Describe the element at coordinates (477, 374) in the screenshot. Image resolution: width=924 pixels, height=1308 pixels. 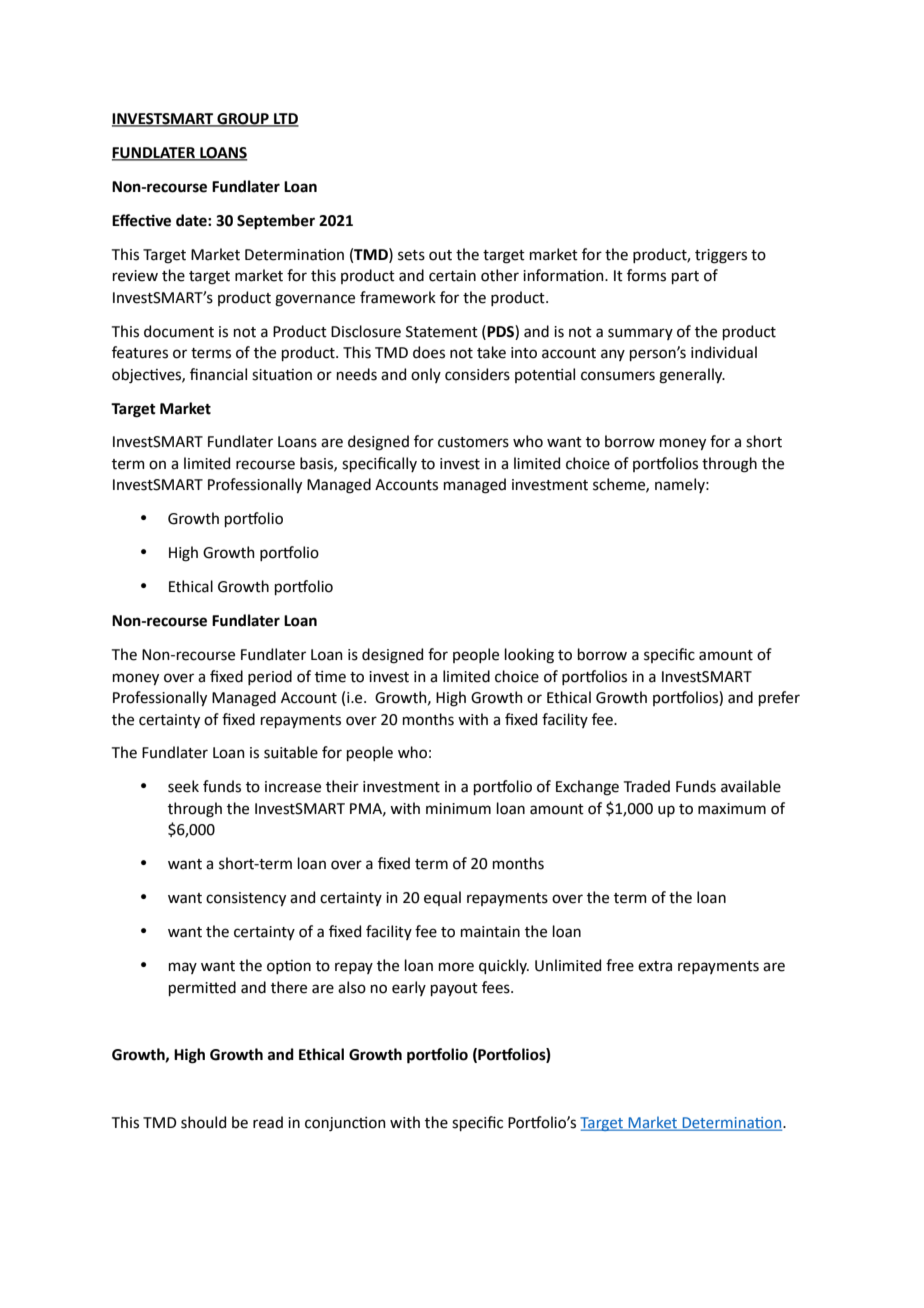
I see `considers` at that location.
